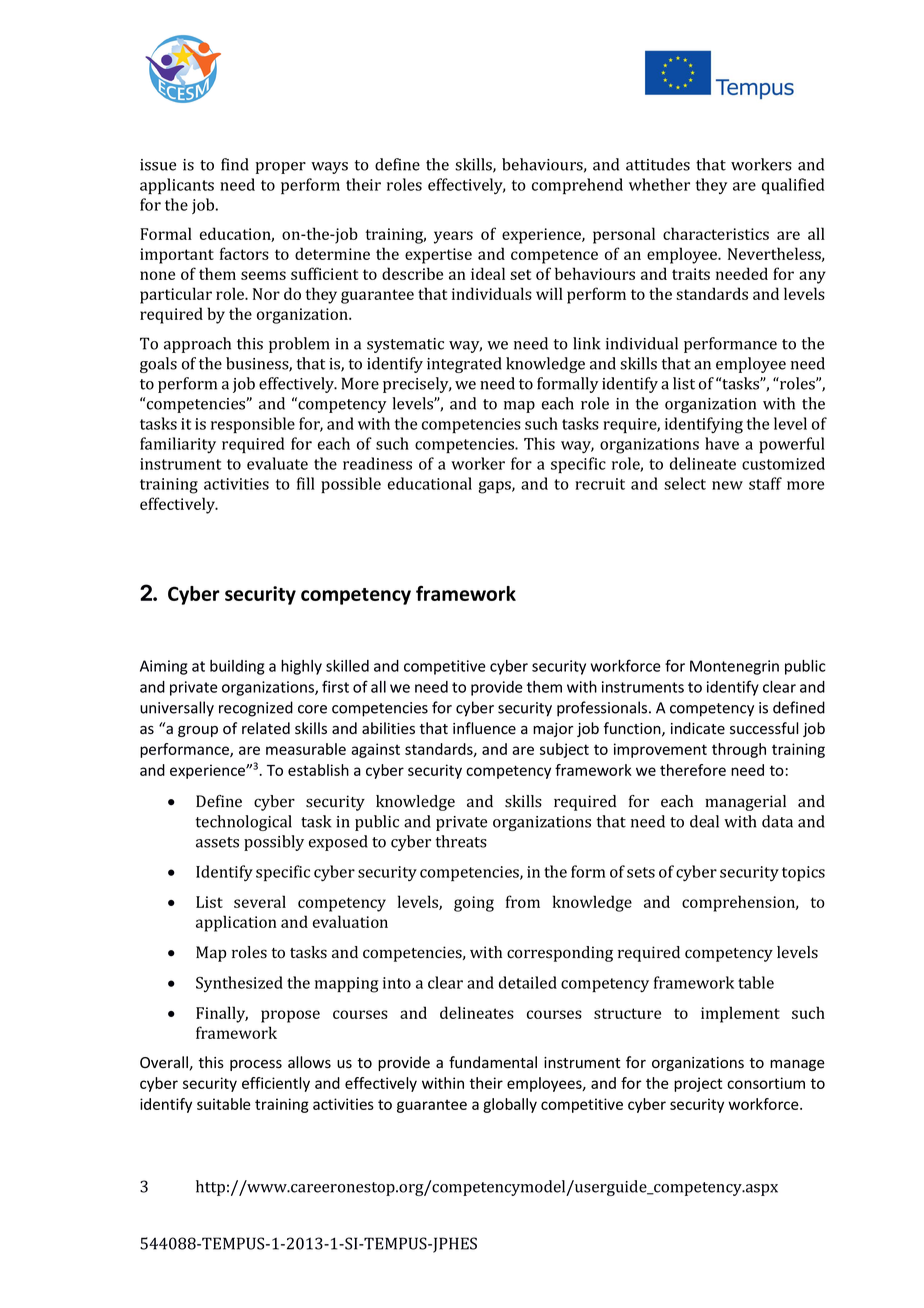 The height and width of the image is (1308, 924). Describe the element at coordinates (727, 485) in the image. I see `new` at that location.
